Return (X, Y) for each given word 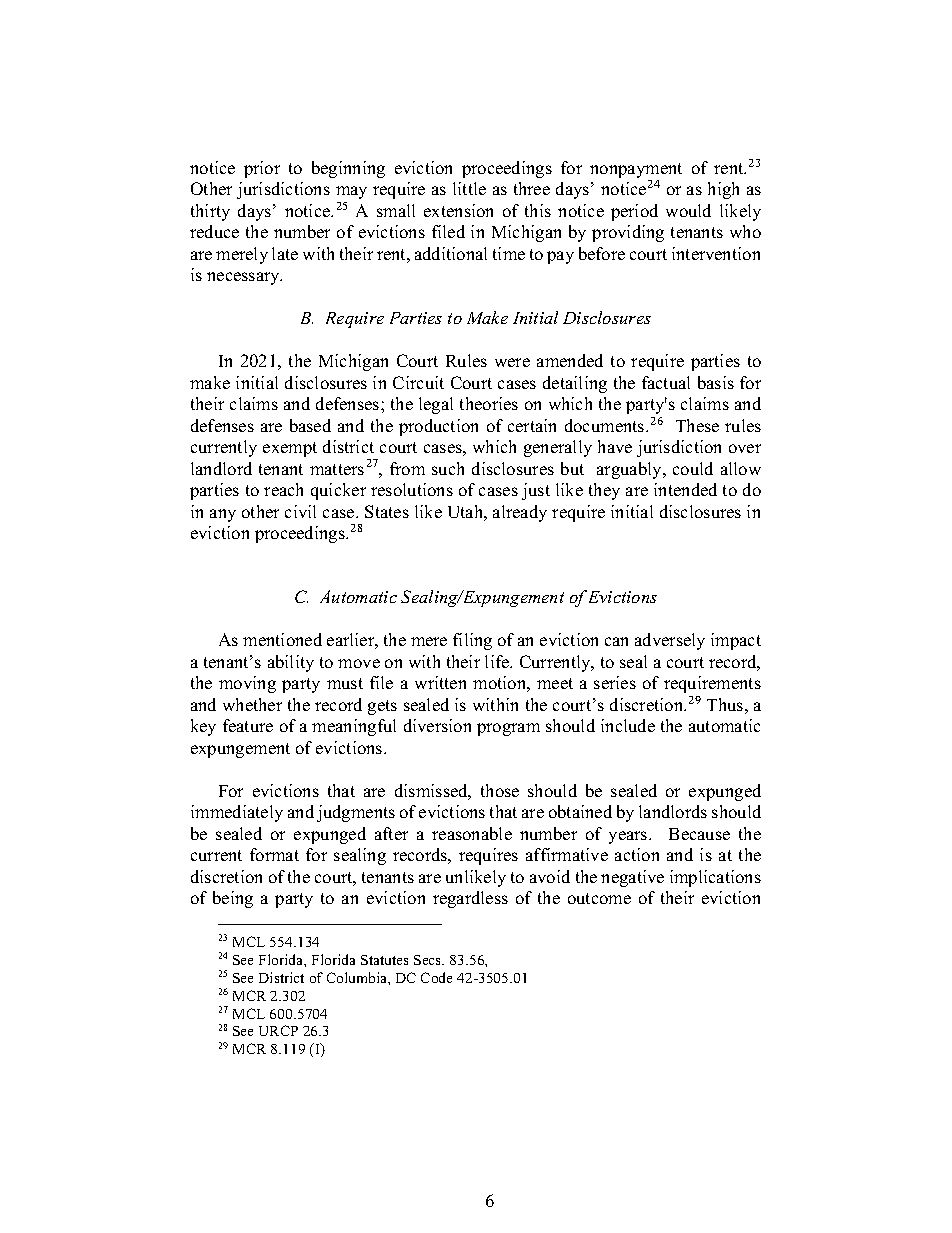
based (310, 425)
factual (666, 382)
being (233, 899)
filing (472, 641)
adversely (670, 641)
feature (248, 725)
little (469, 188)
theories (489, 403)
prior (262, 169)
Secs (429, 960)
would (688, 210)
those (500, 790)
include (628, 725)
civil (300, 511)
